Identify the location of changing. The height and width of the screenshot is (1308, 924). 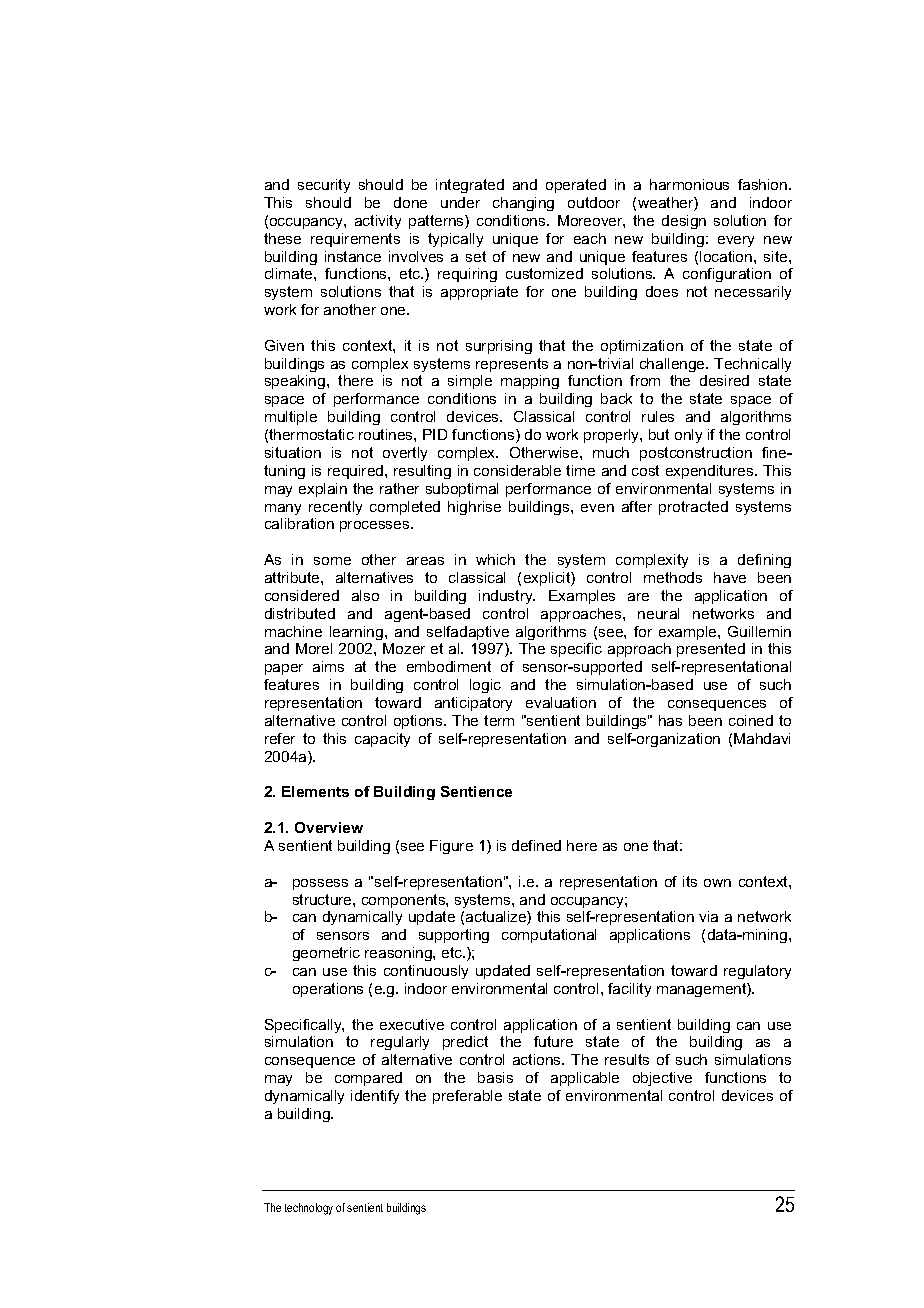
(523, 204).
